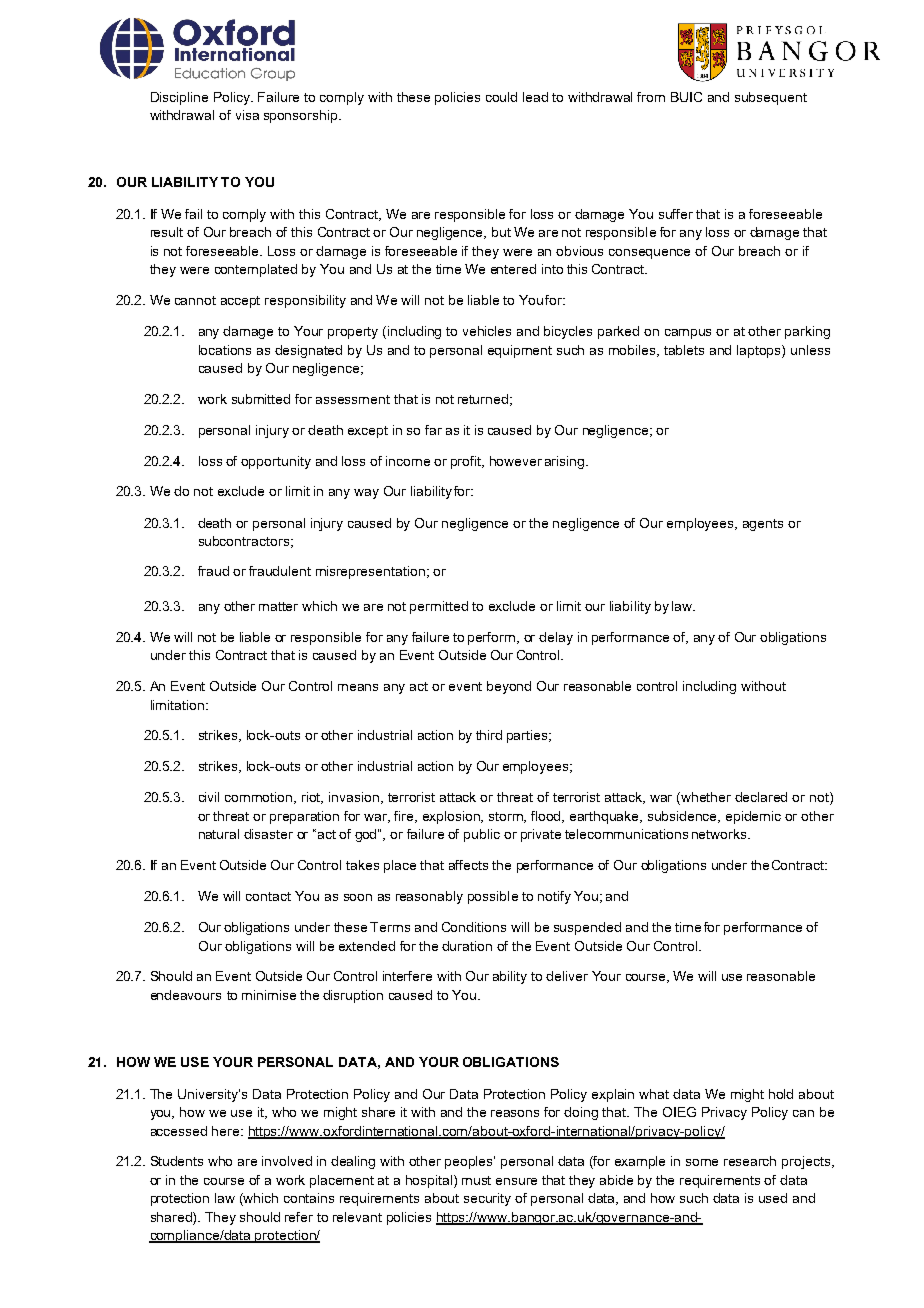 Image resolution: width=924 pixels, height=1308 pixels. I want to click on agents, so click(763, 525).
